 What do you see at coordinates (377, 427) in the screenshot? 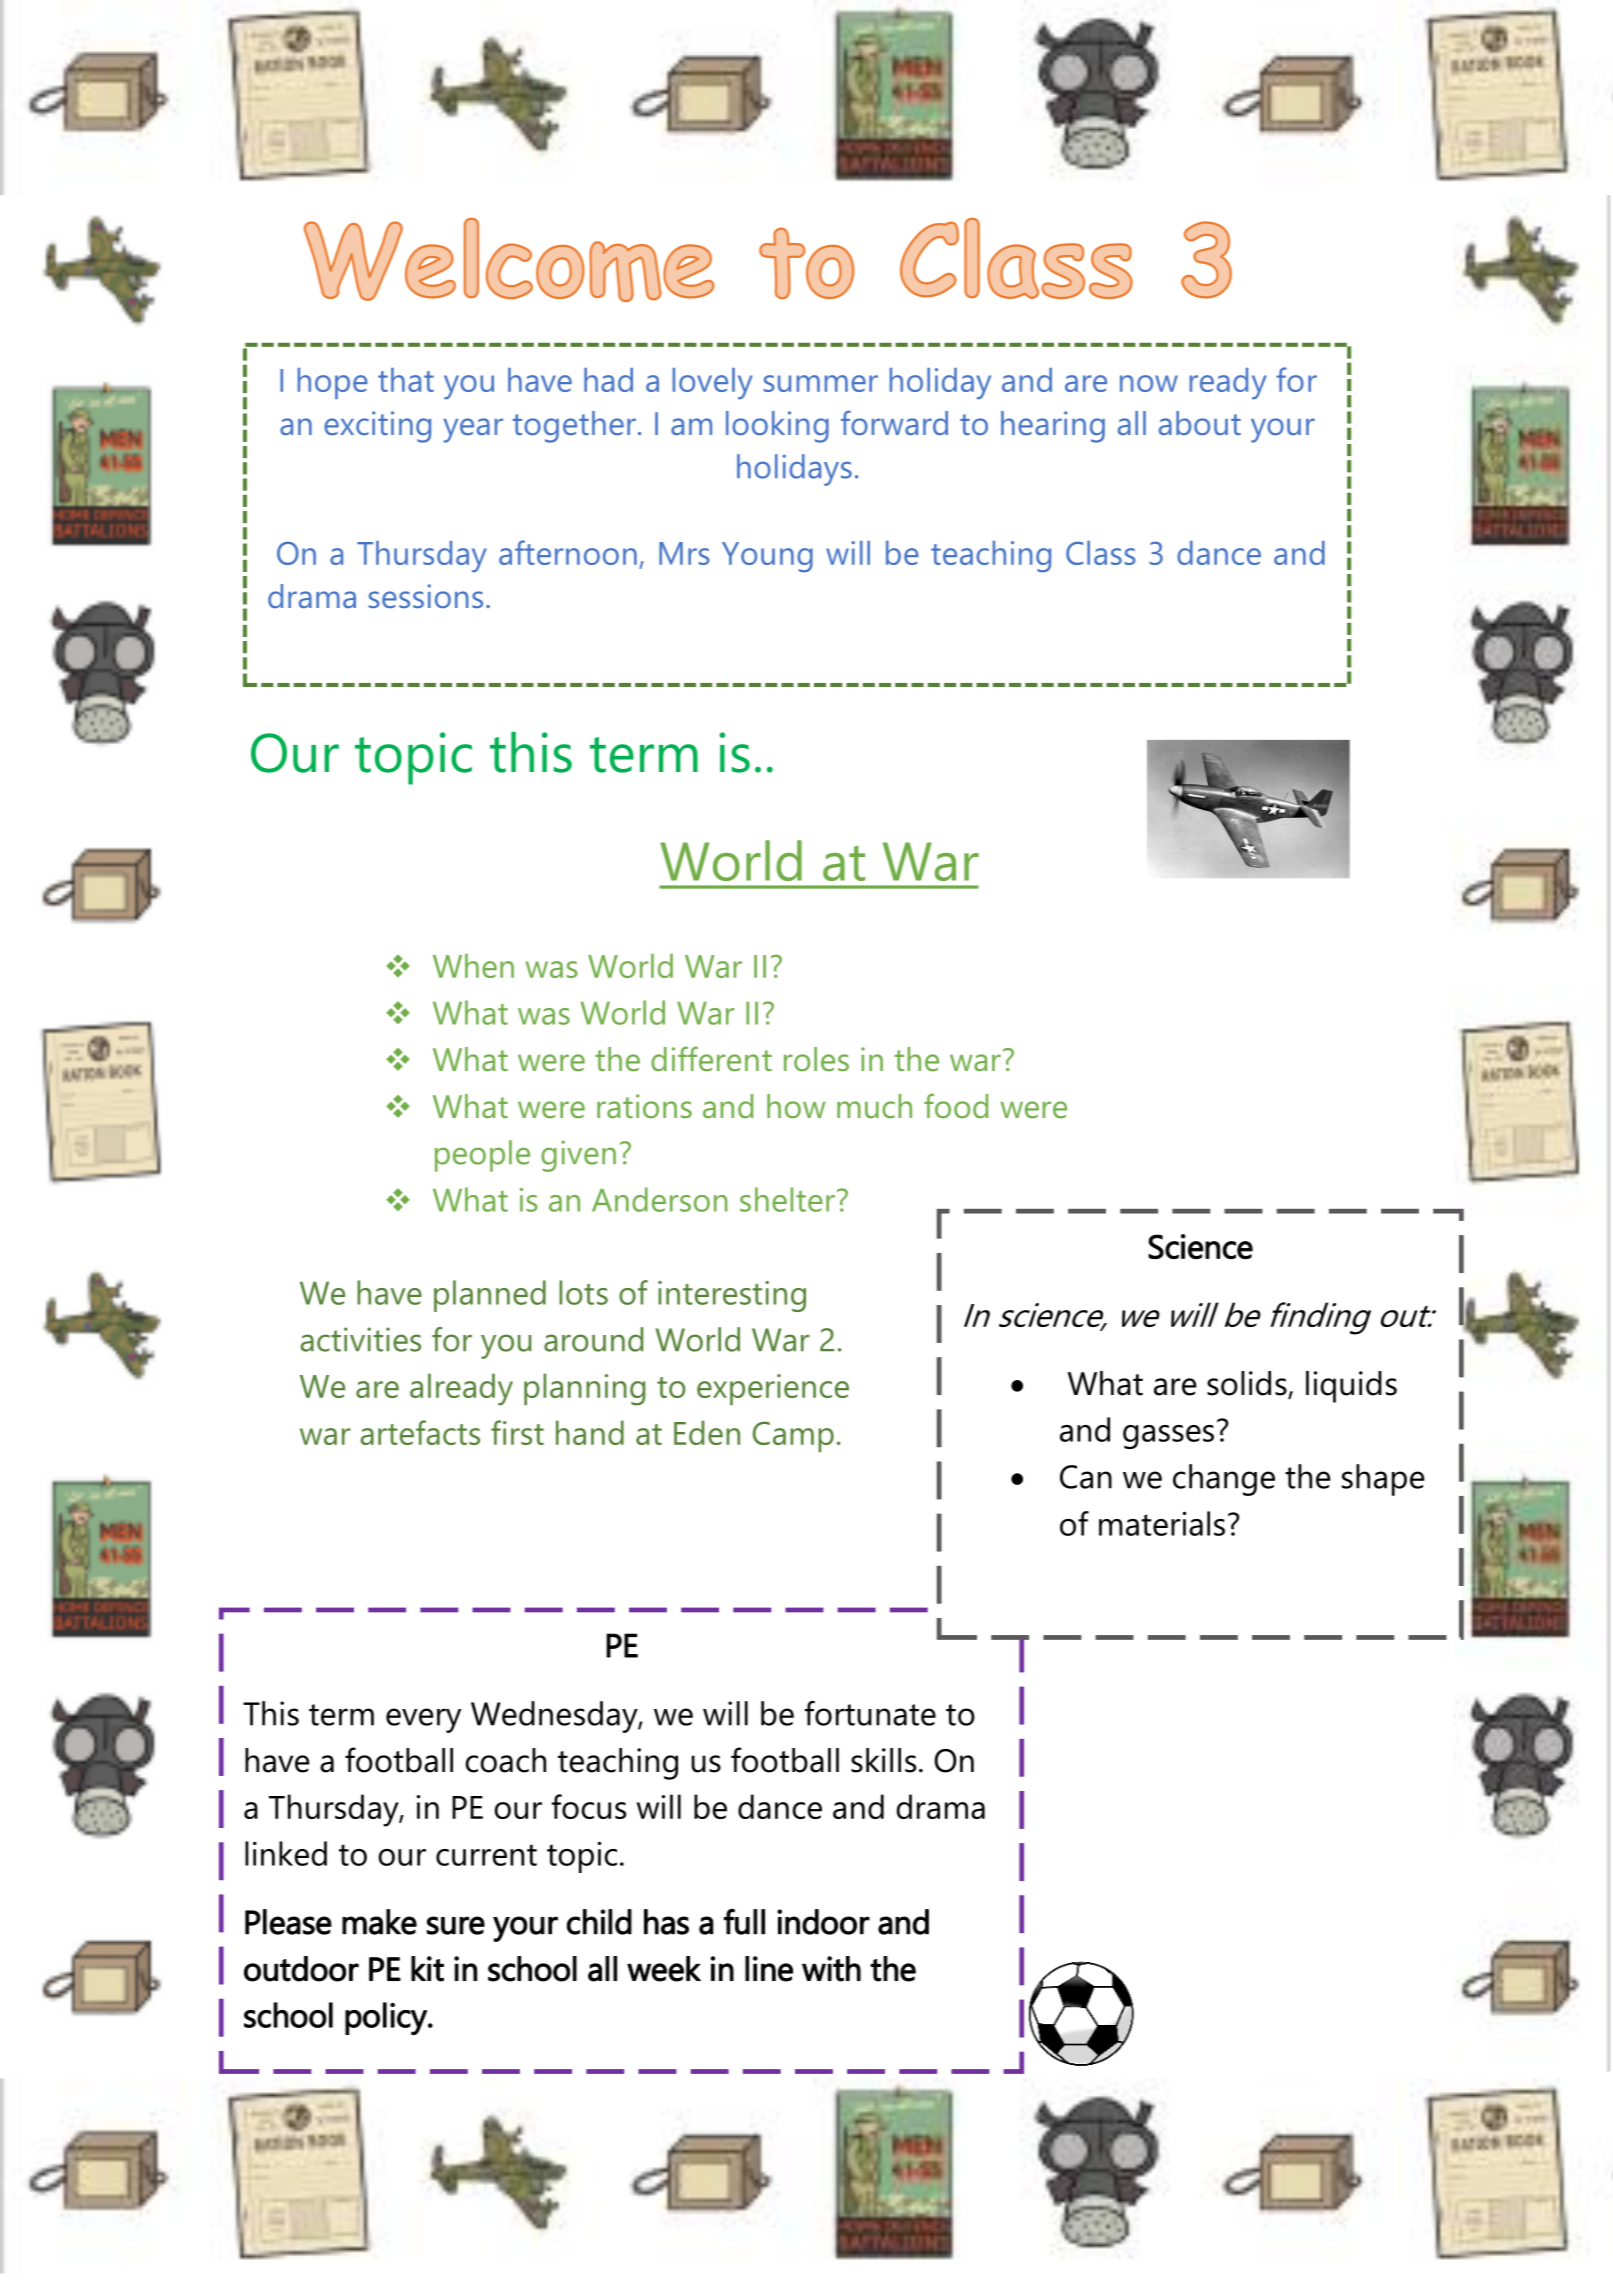
I see `exciting` at bounding box center [377, 427].
